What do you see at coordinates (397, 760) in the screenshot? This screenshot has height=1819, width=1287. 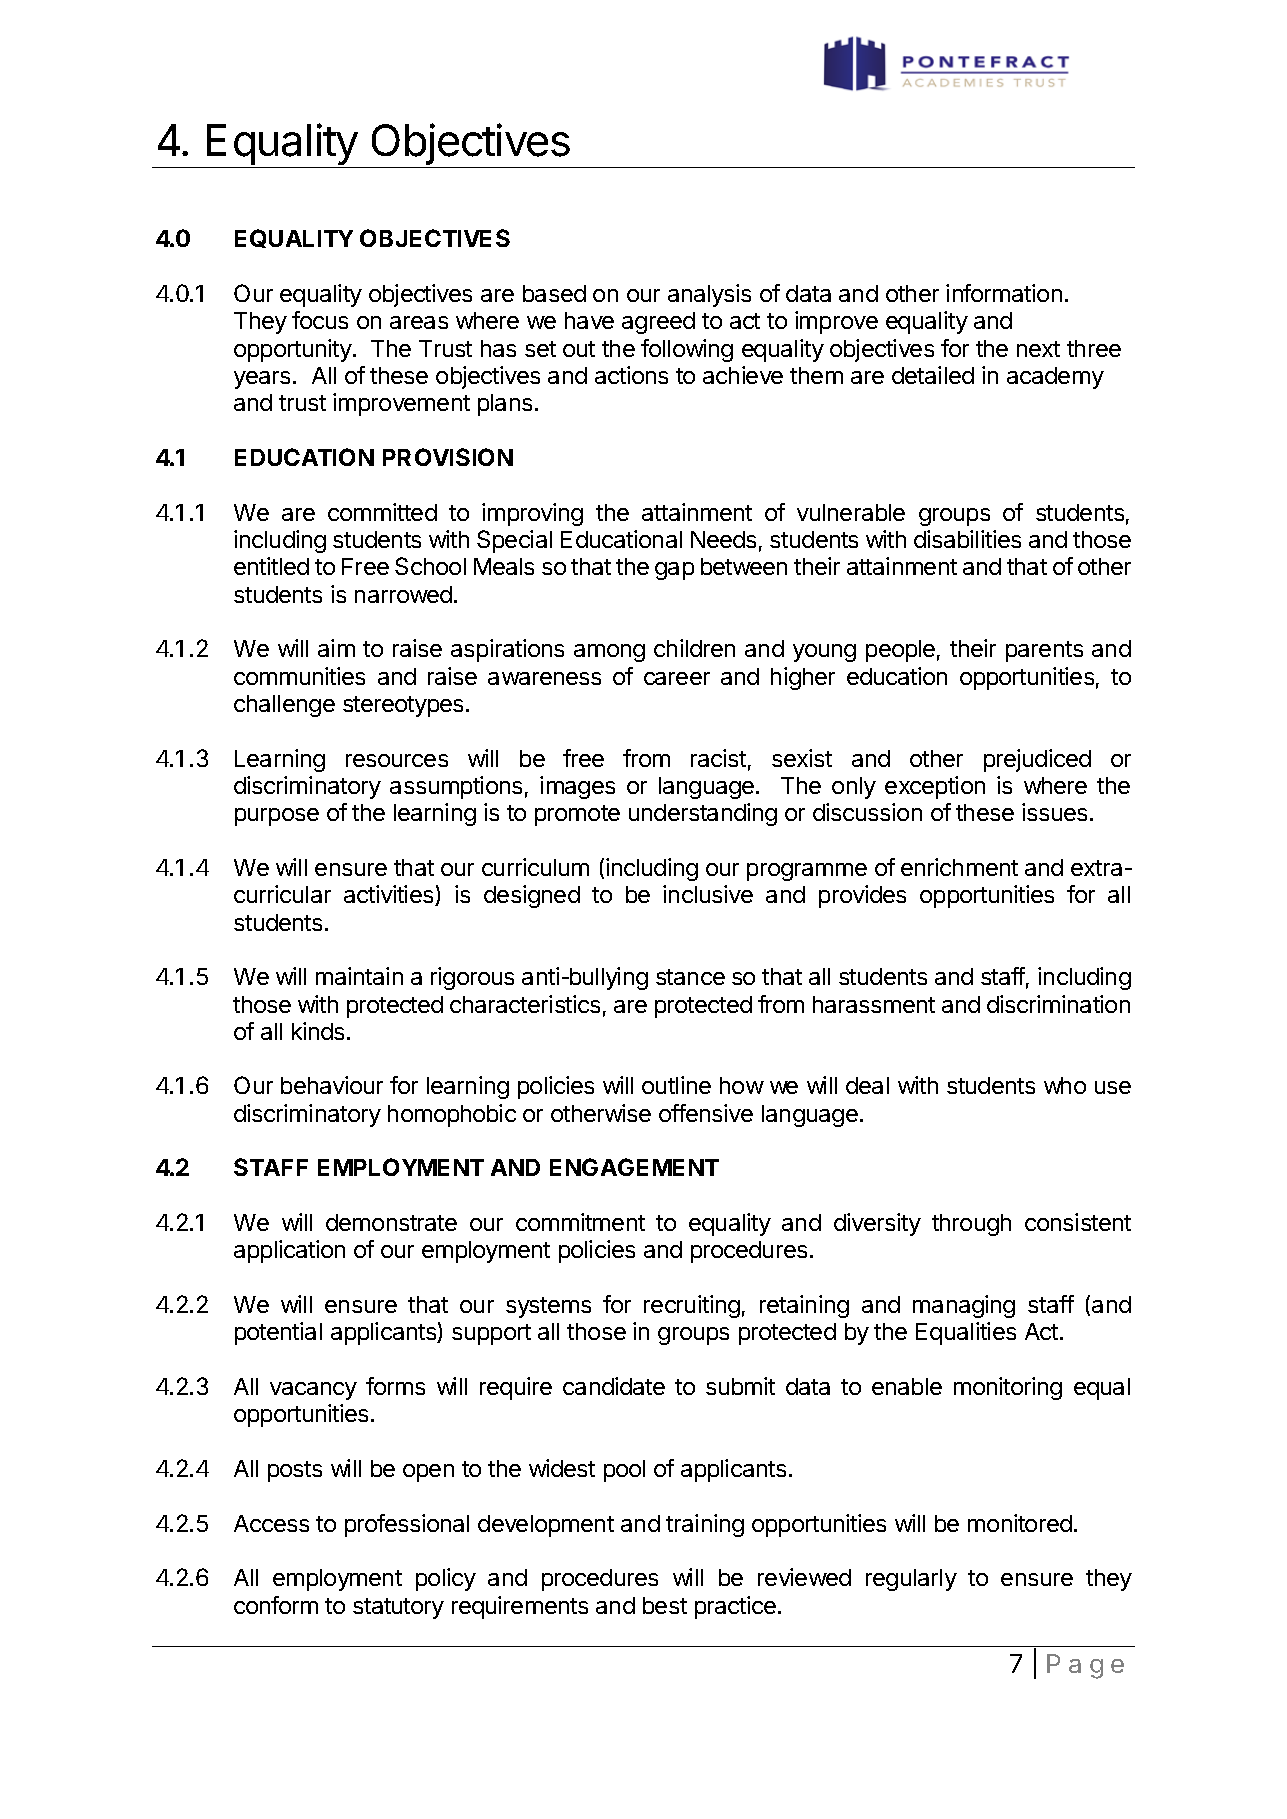 I see `resources` at bounding box center [397, 760].
